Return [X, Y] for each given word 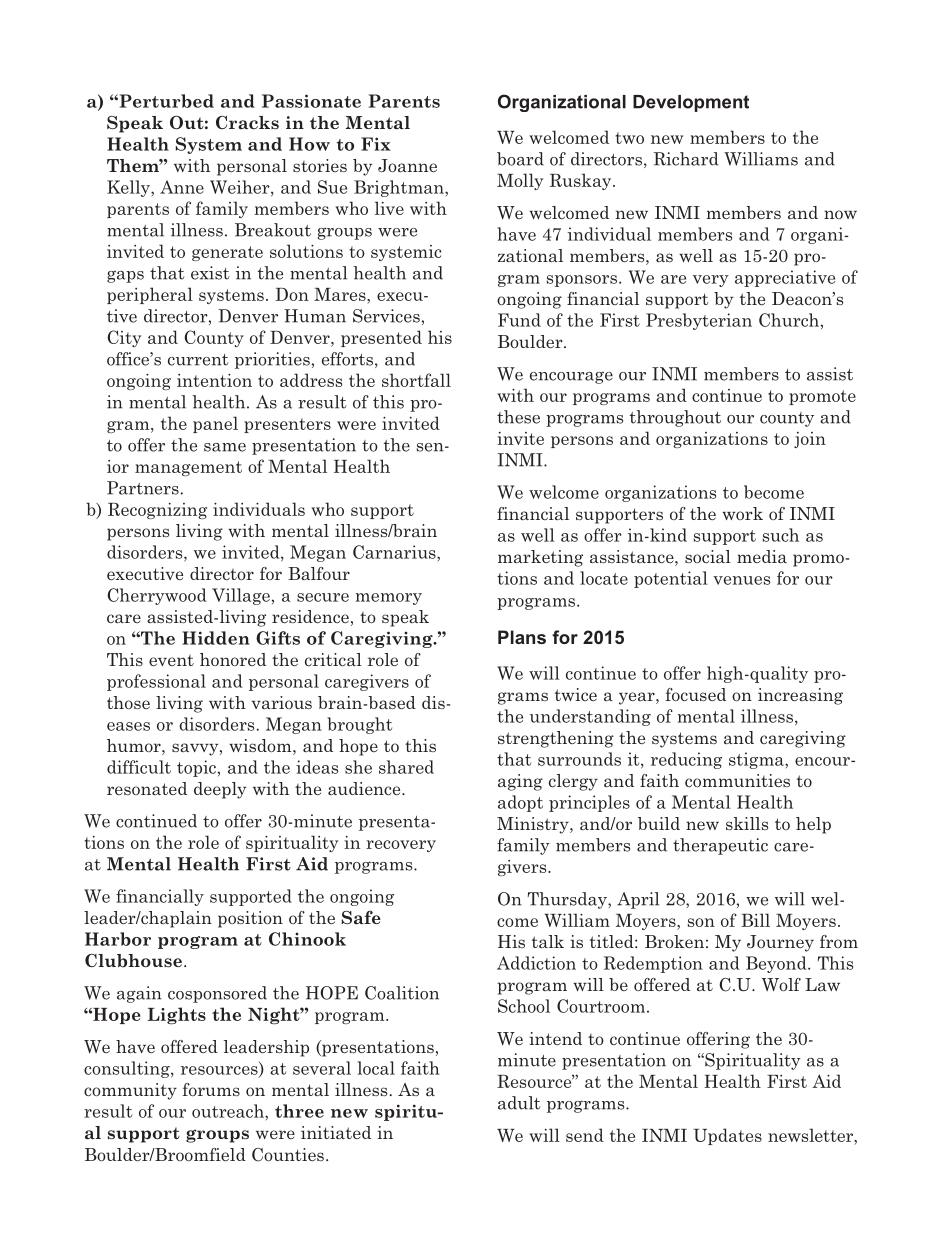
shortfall [416, 380]
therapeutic [720, 846]
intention [214, 380]
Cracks [247, 123]
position [250, 919]
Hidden [216, 638]
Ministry [534, 825]
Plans [522, 637]
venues [741, 580]
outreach [229, 1111]
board [520, 159]
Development [691, 103]
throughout [675, 418]
